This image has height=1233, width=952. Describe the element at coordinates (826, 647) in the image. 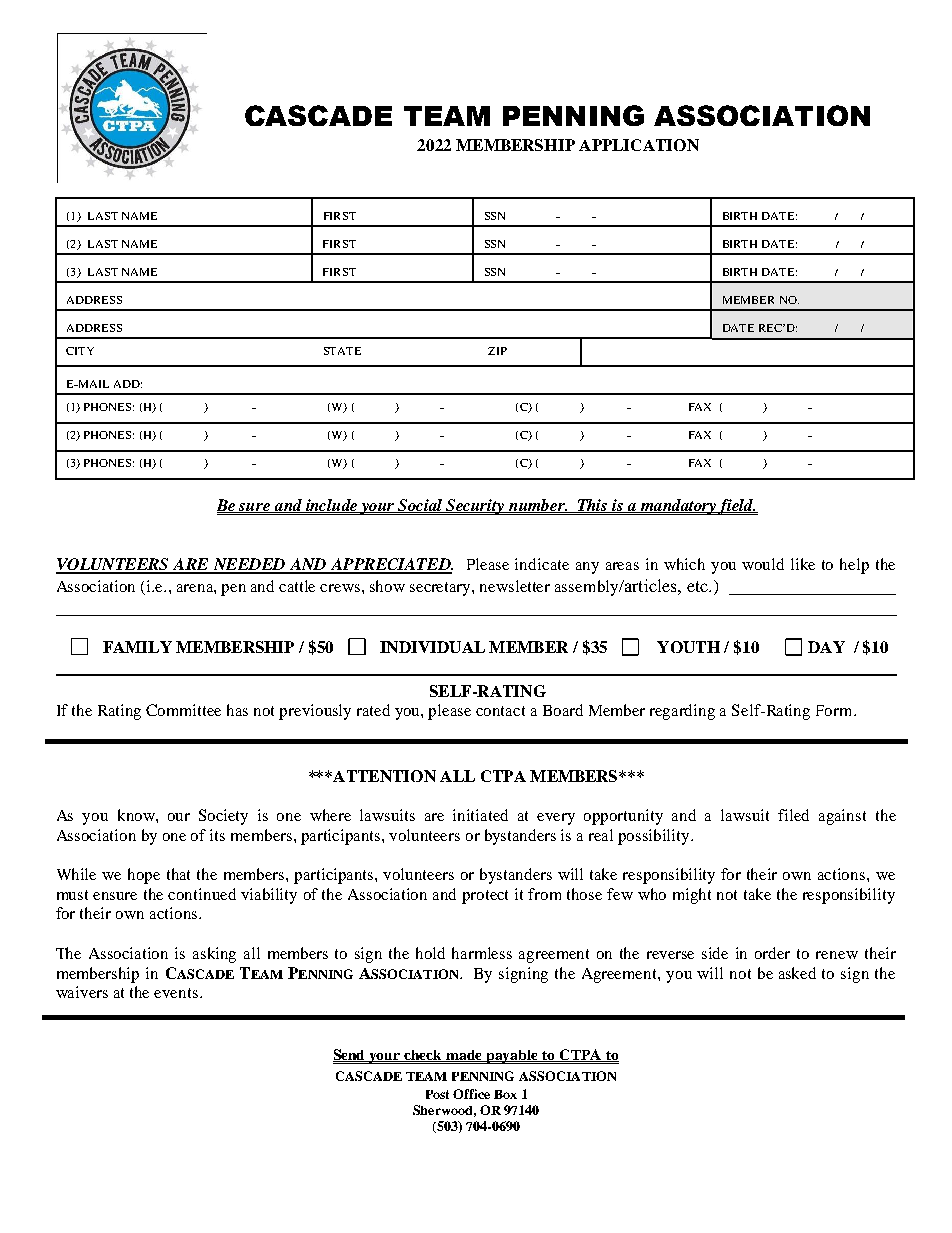

I see `DAY` at that location.
